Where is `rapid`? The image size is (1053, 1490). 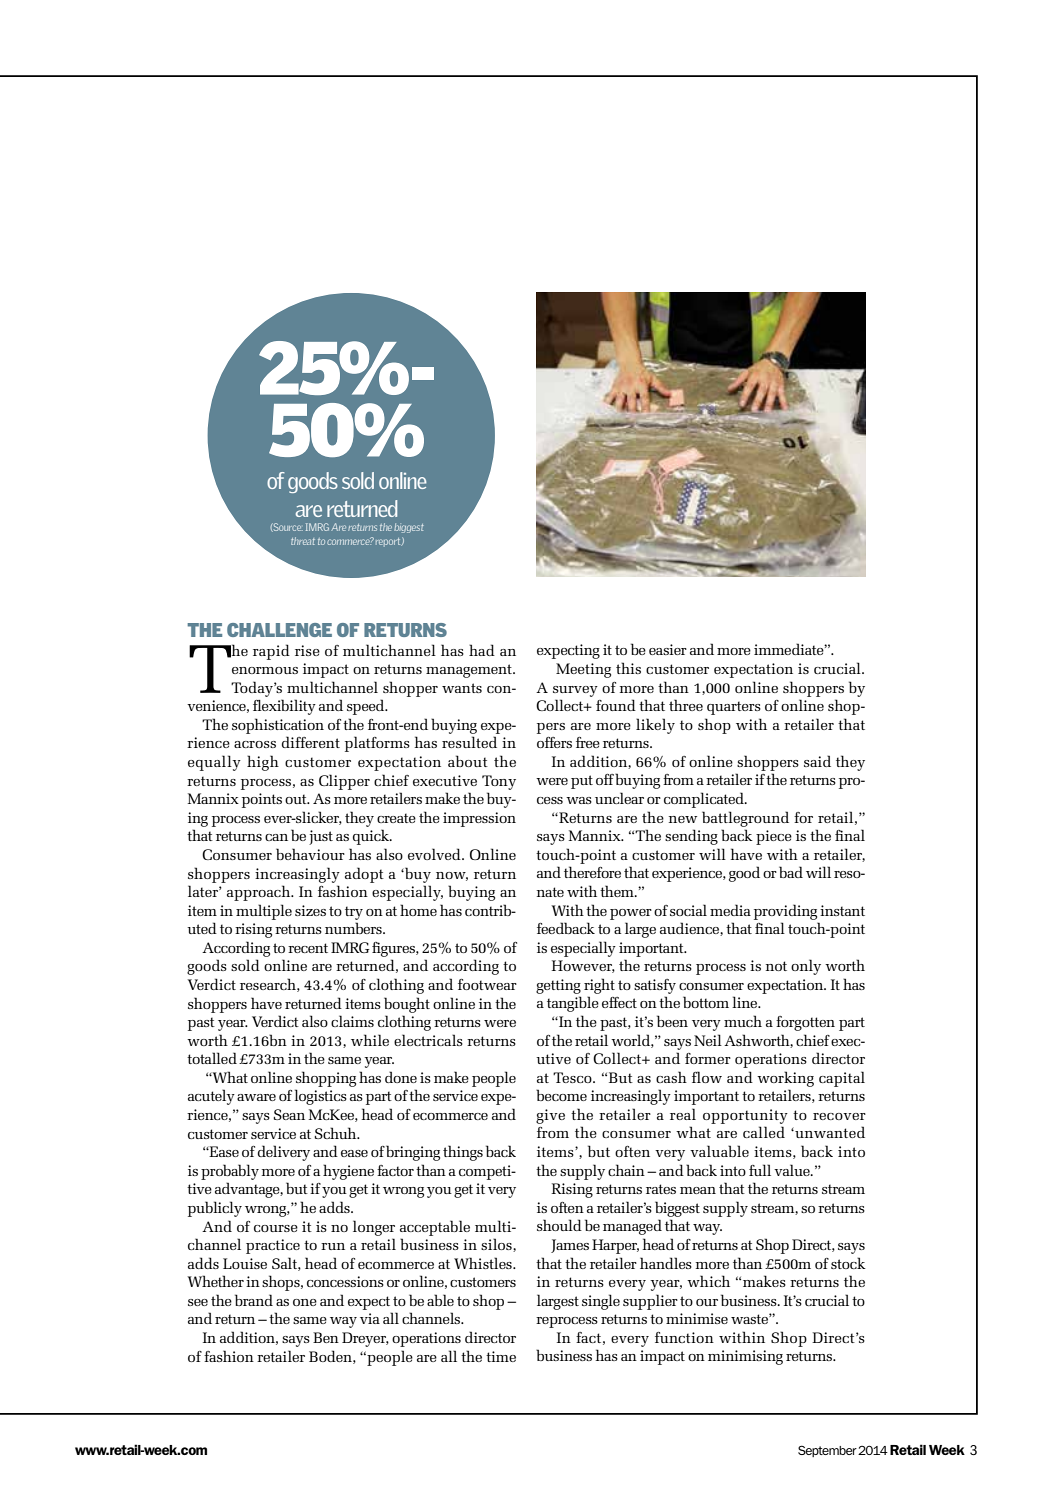
rapid is located at coordinates (271, 652).
